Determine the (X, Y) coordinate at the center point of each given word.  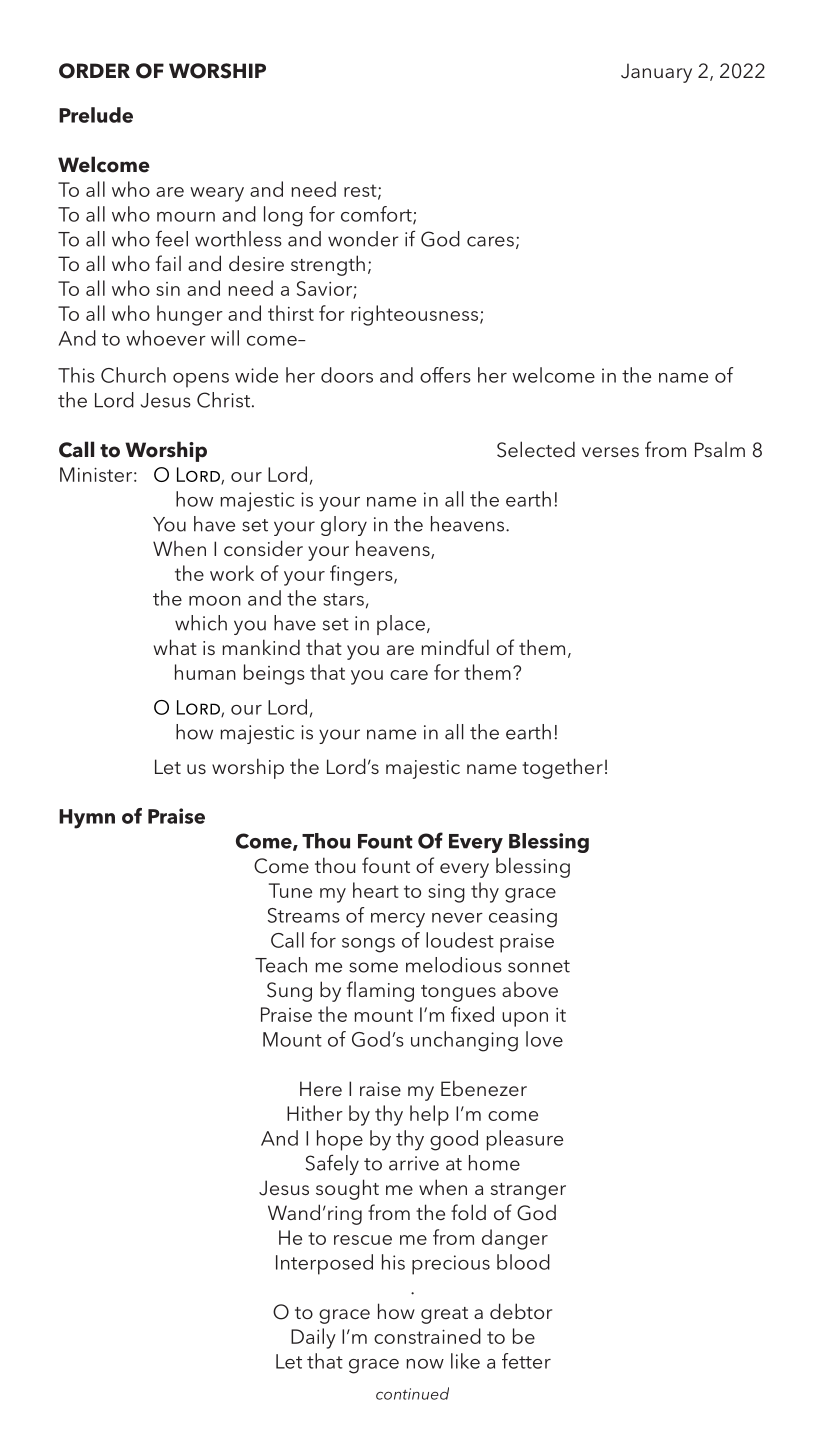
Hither (315, 1113)
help (429, 1115)
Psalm (720, 449)
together (562, 768)
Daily (313, 1338)
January (656, 73)
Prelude (96, 115)
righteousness (414, 315)
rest (361, 191)
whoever (166, 338)
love (544, 1039)
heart (376, 890)
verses (610, 452)
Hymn (87, 819)
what (175, 647)
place (401, 625)
